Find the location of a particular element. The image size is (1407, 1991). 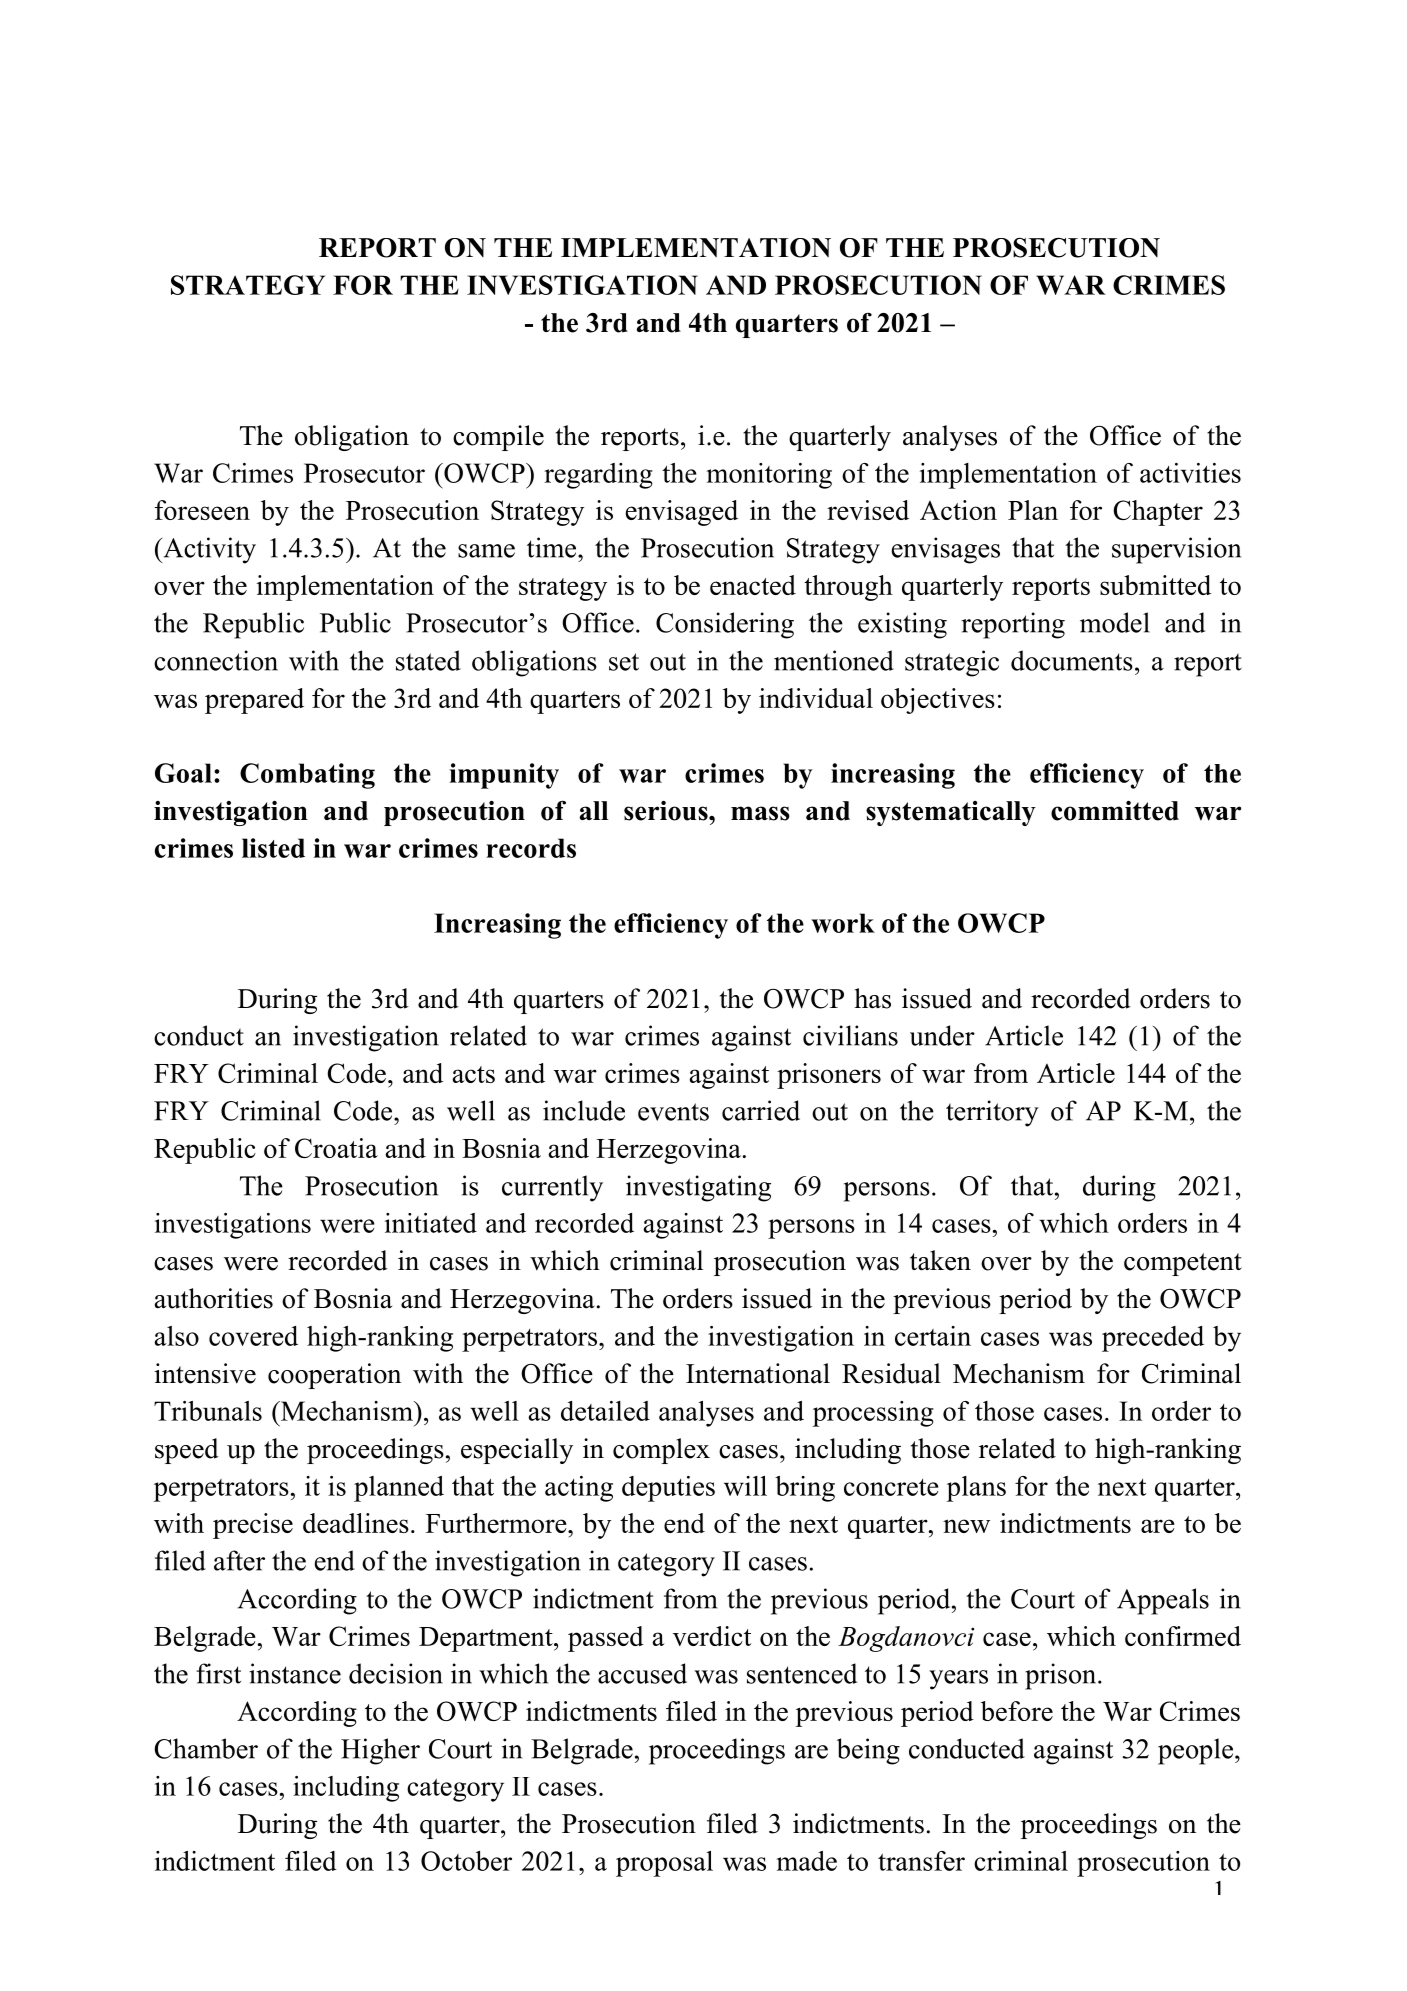

proposal is located at coordinates (664, 1864).
